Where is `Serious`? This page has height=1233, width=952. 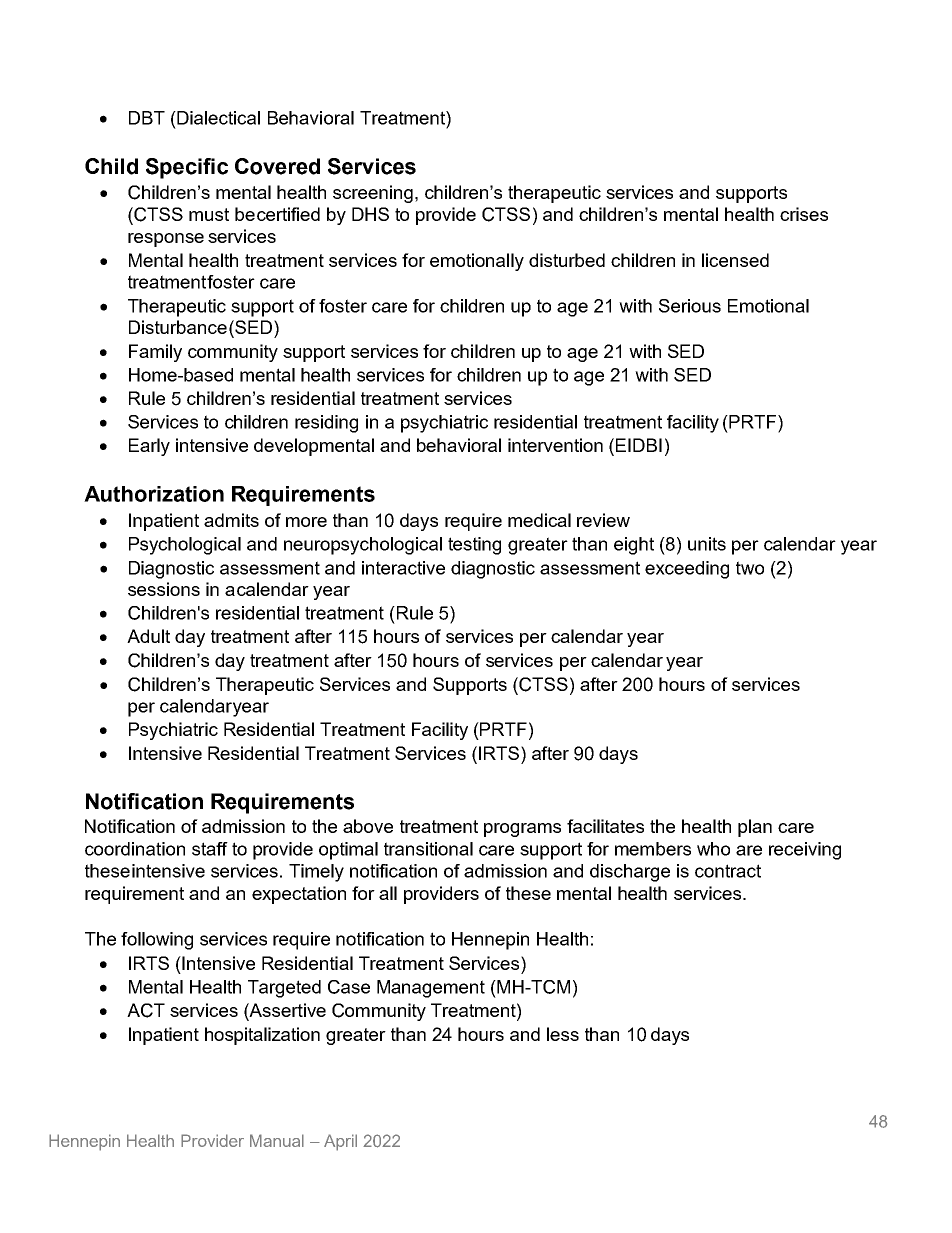
Serious is located at coordinates (690, 306).
